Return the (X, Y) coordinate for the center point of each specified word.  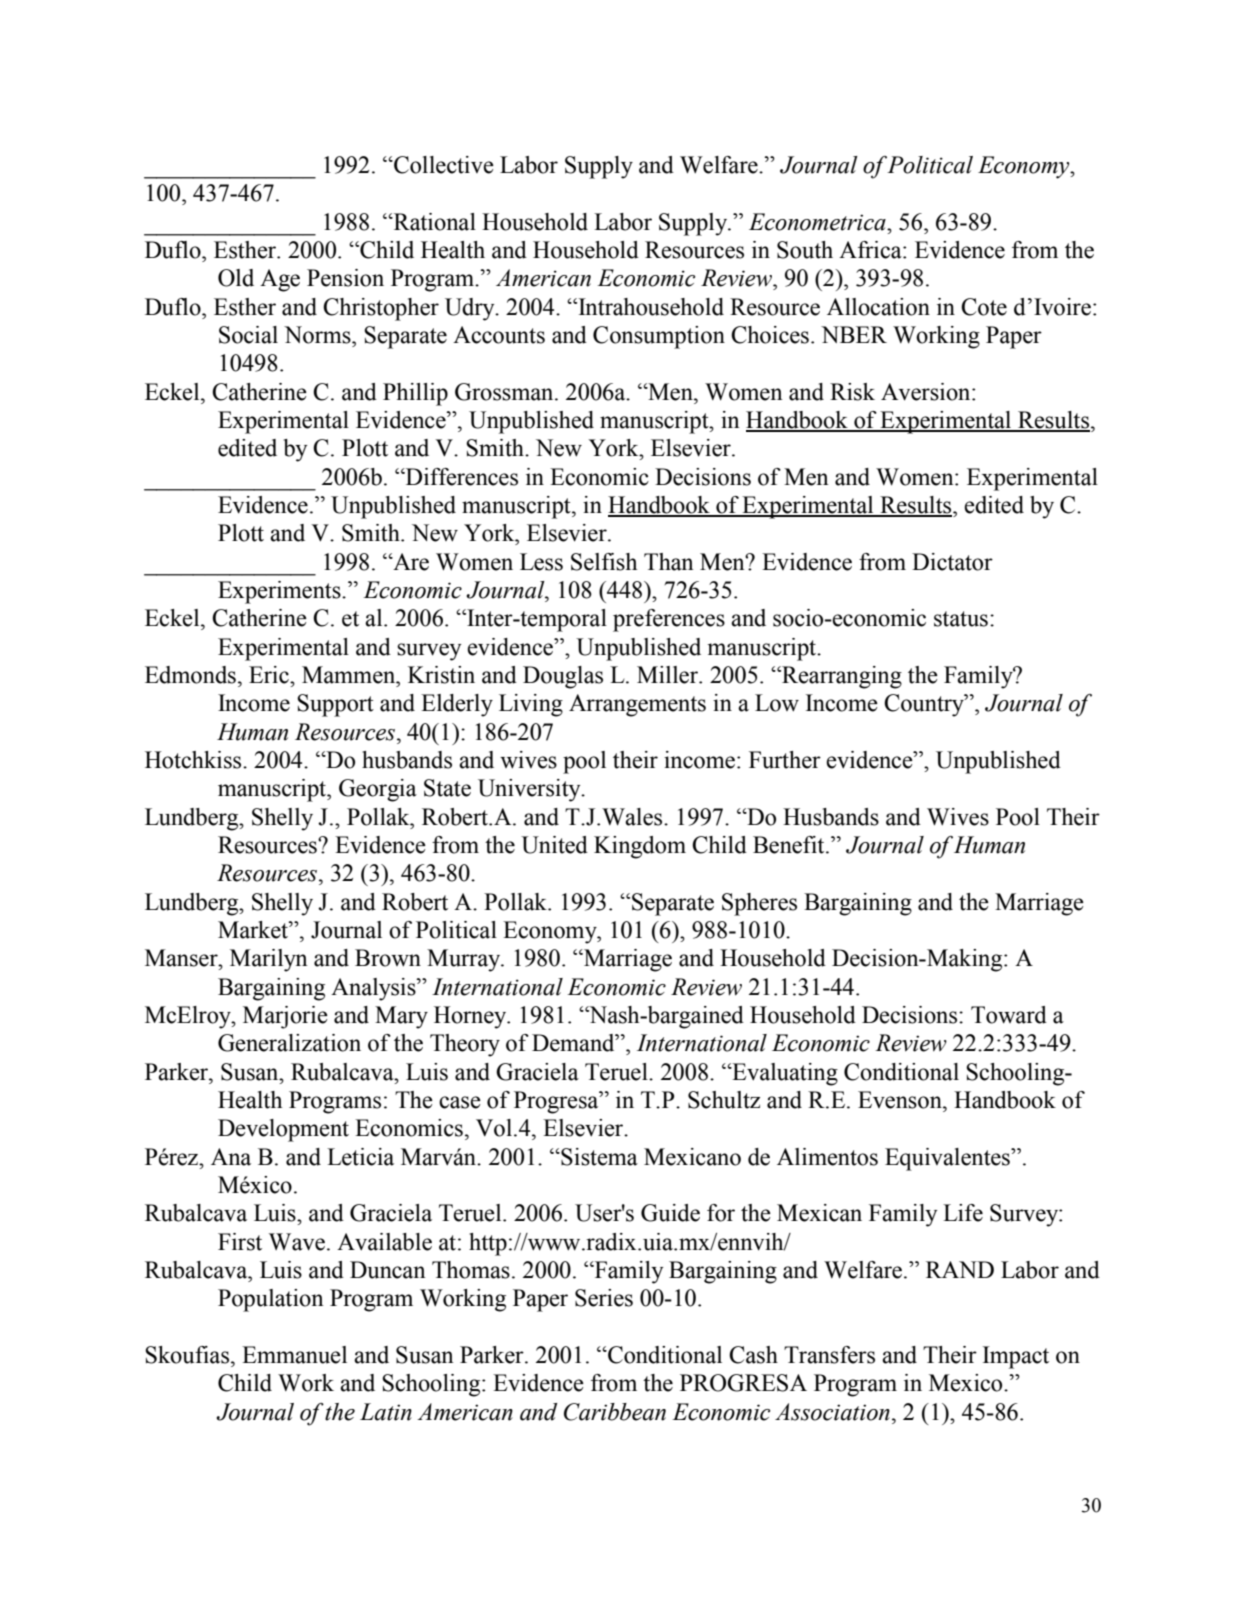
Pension (345, 278)
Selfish (604, 562)
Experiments (280, 592)
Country (925, 705)
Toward (1009, 1015)
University (530, 790)
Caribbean (615, 1412)
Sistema (598, 1157)
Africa (871, 250)
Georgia (378, 790)
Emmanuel (294, 1355)
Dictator (952, 562)
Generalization (289, 1043)
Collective (443, 165)
